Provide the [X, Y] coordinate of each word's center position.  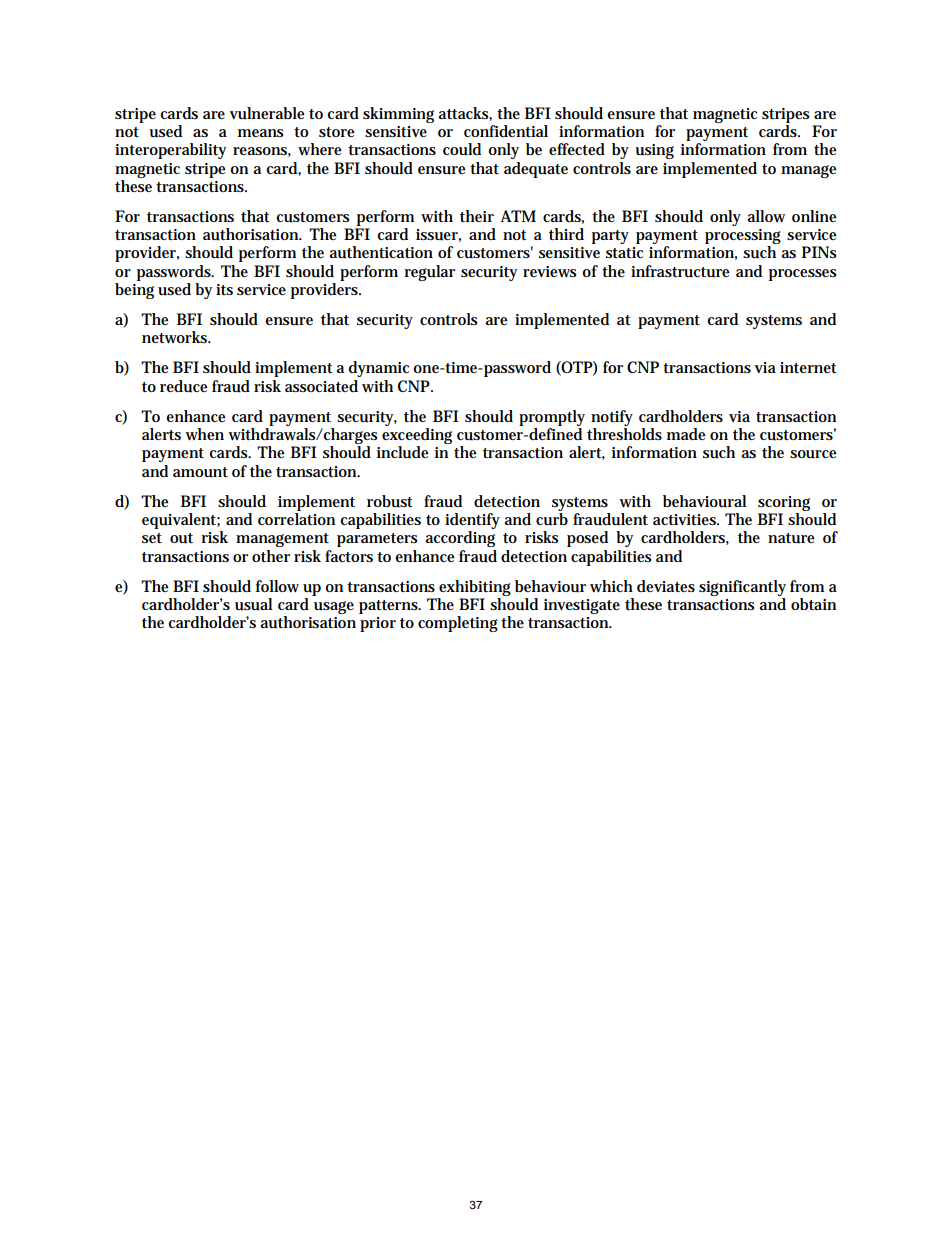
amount [200, 472]
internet [808, 367]
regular [429, 273]
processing [743, 238]
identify [472, 522]
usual [253, 604]
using [654, 151]
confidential [506, 131]
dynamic [379, 369]
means [261, 133]
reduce [183, 386]
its [224, 289]
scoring [784, 503]
